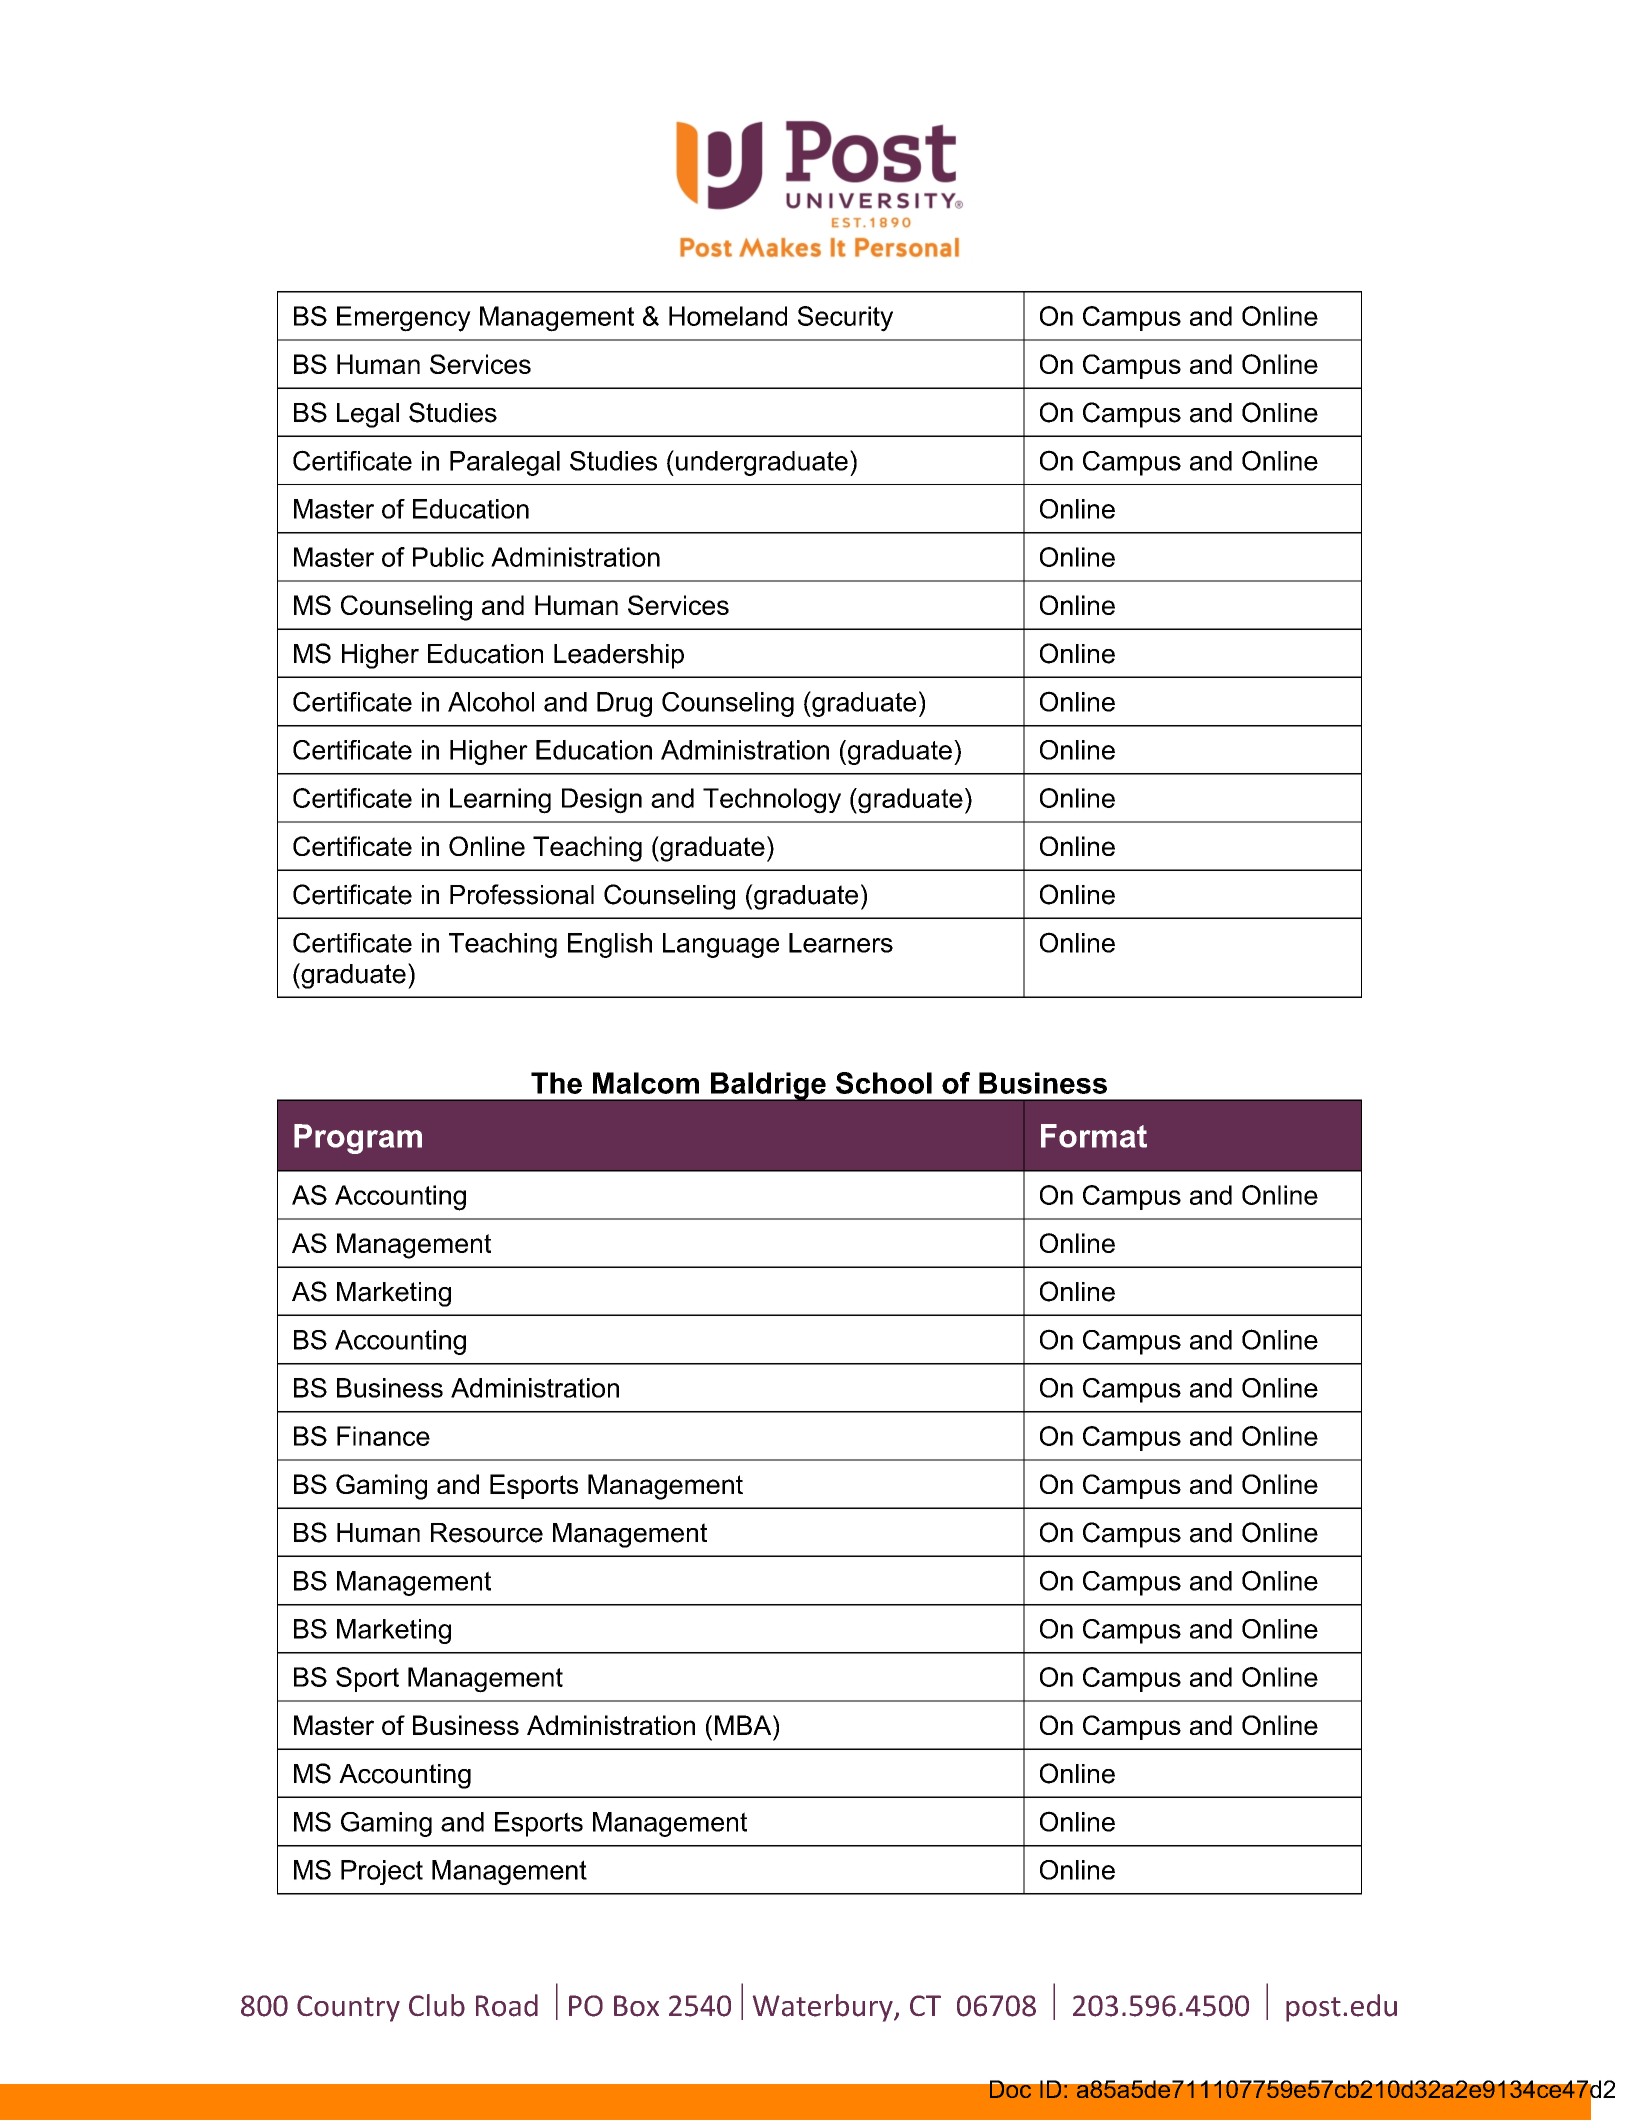  I want to click on Professional, so click(522, 894).
